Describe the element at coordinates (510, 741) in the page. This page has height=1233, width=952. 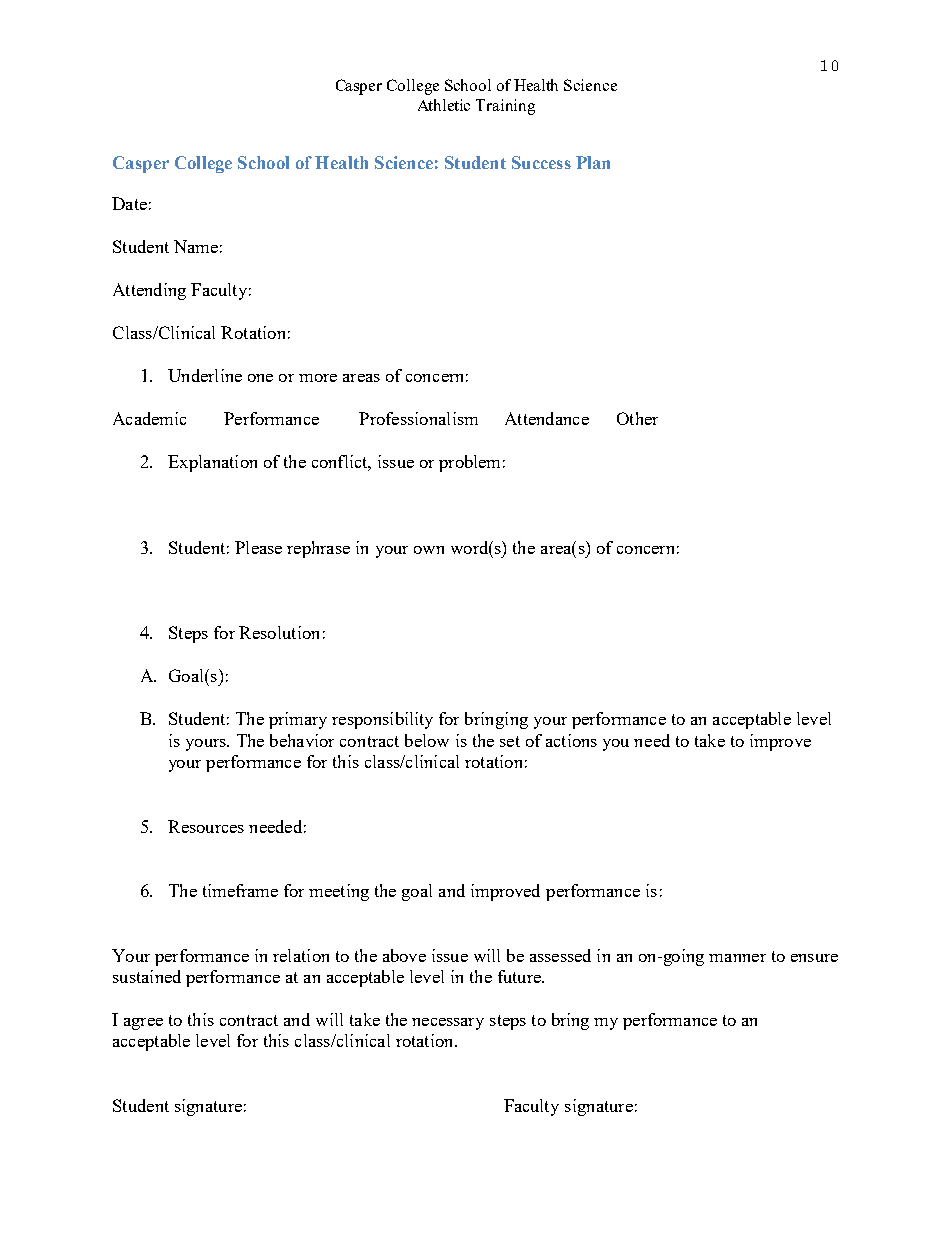
I see `set` at that location.
